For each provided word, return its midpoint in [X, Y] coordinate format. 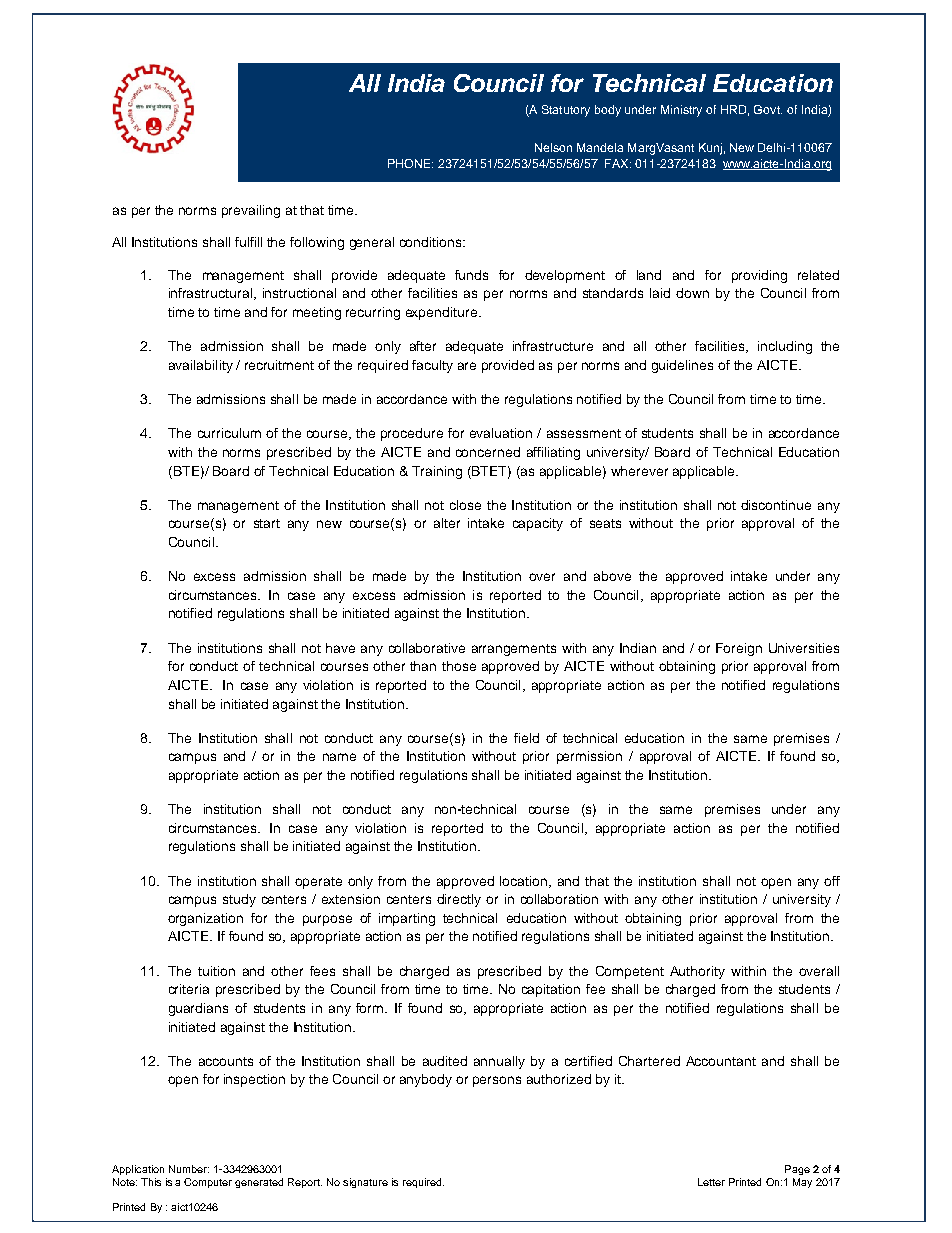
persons [497, 1081]
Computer [208, 1183]
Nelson [553, 147]
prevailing [251, 211]
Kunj [710, 149]
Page [797, 1170]
